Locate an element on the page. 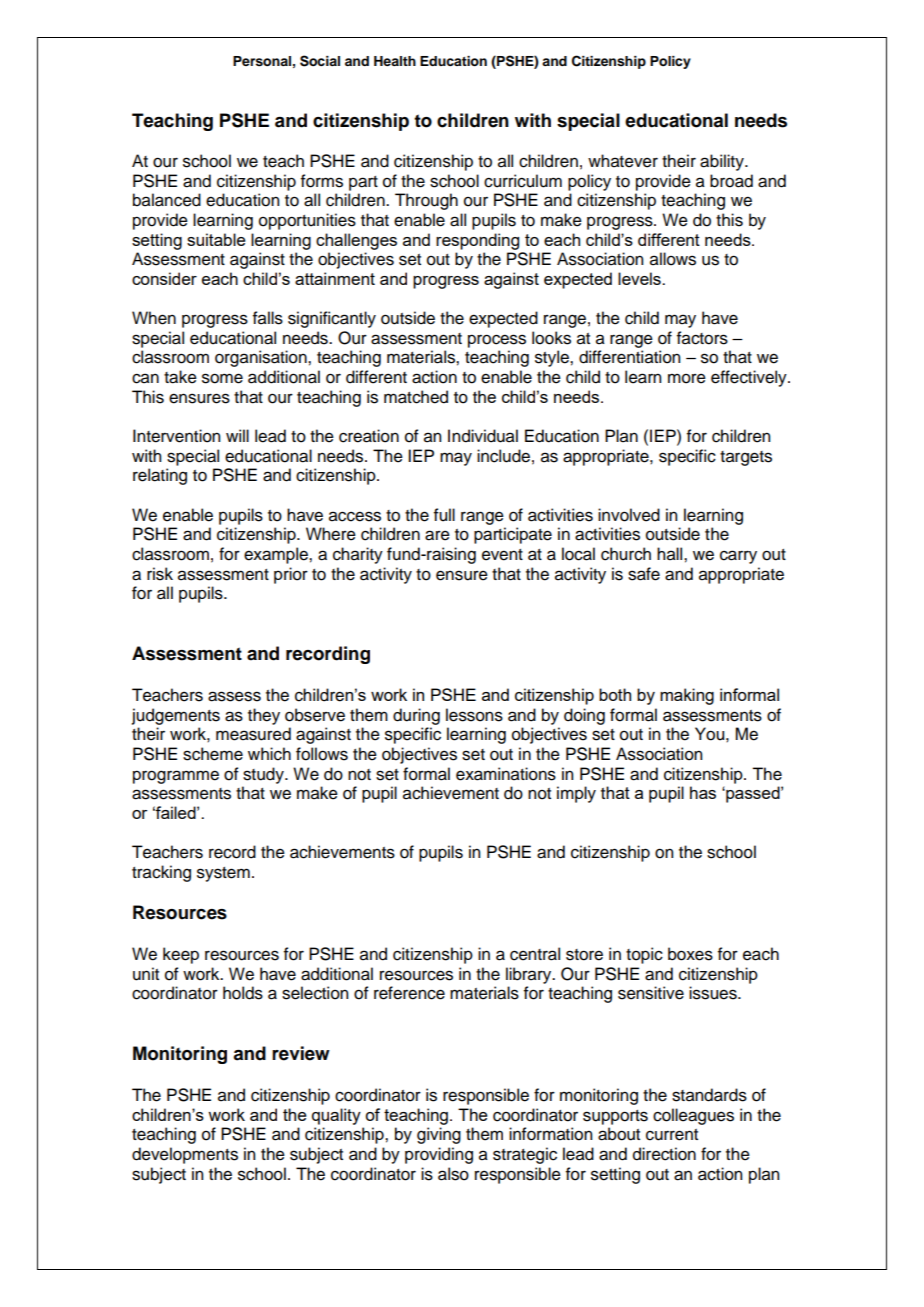  Social is located at coordinates (320, 61).
